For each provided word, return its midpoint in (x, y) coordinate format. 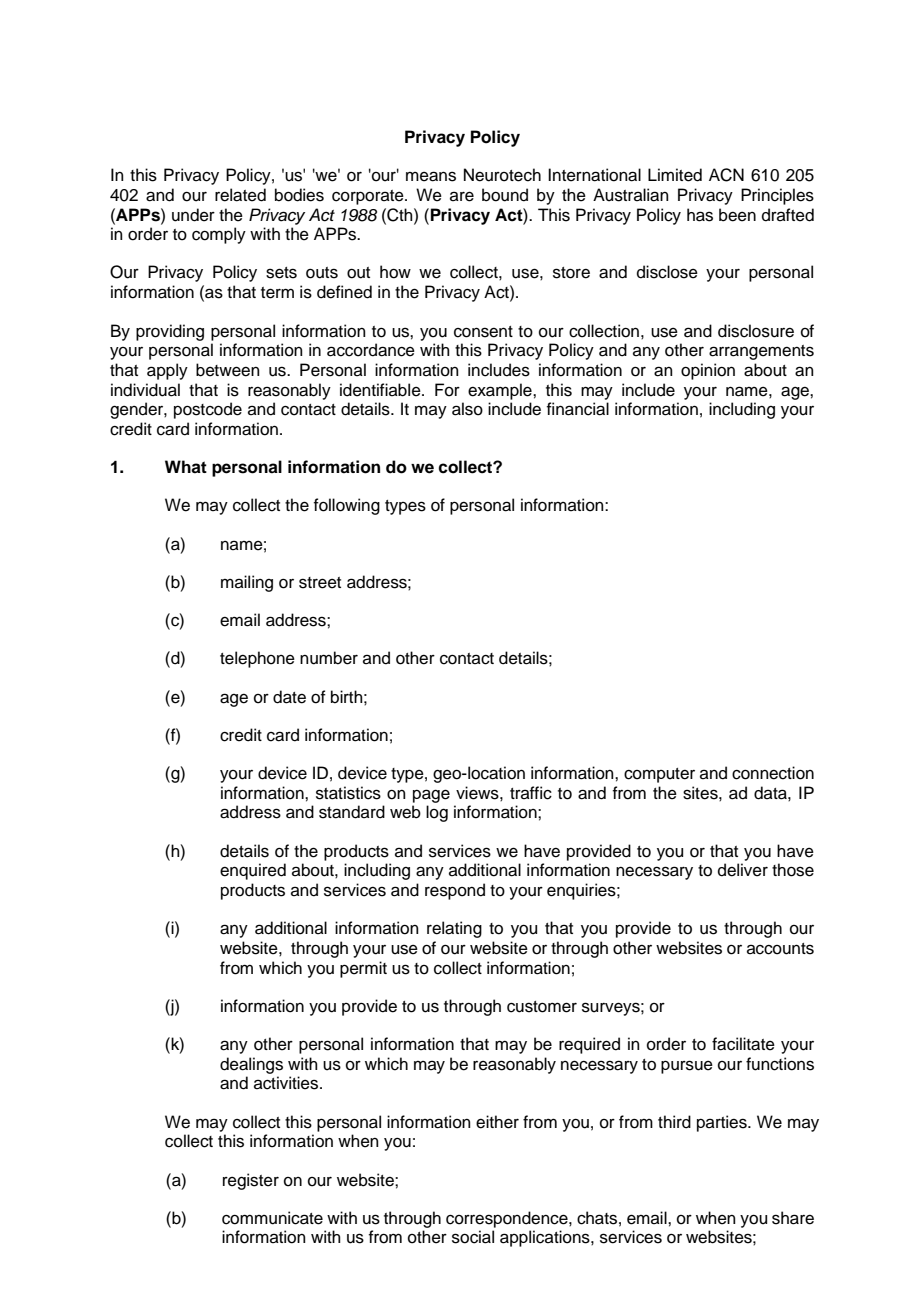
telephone (257, 659)
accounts (780, 949)
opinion (708, 371)
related (240, 195)
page (431, 796)
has (700, 215)
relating (454, 929)
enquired (253, 871)
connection (773, 773)
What (186, 467)
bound (505, 195)
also (467, 409)
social (473, 1237)
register (251, 1181)
